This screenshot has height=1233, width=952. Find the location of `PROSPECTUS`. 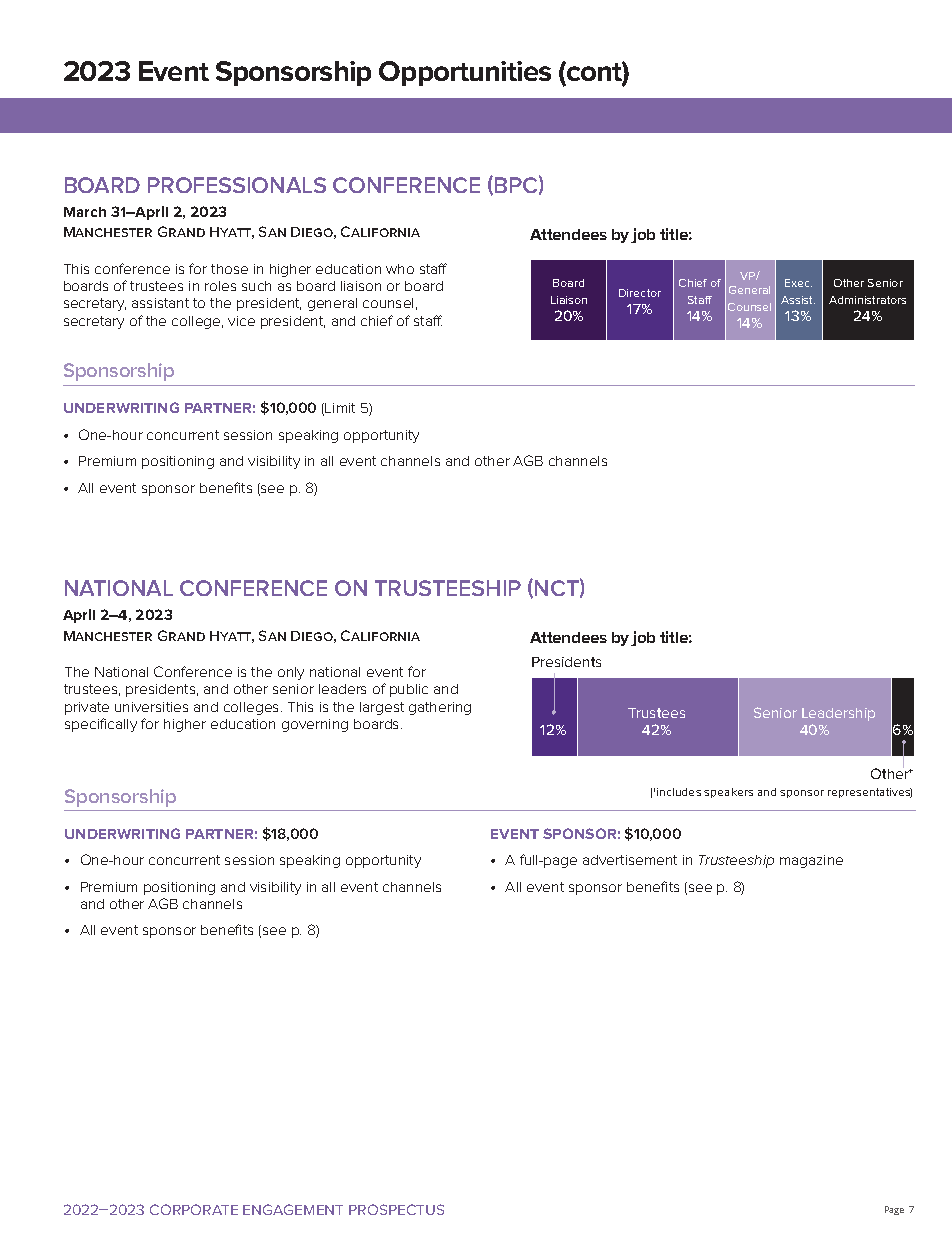

PROSPECTUS is located at coordinates (396, 1209).
